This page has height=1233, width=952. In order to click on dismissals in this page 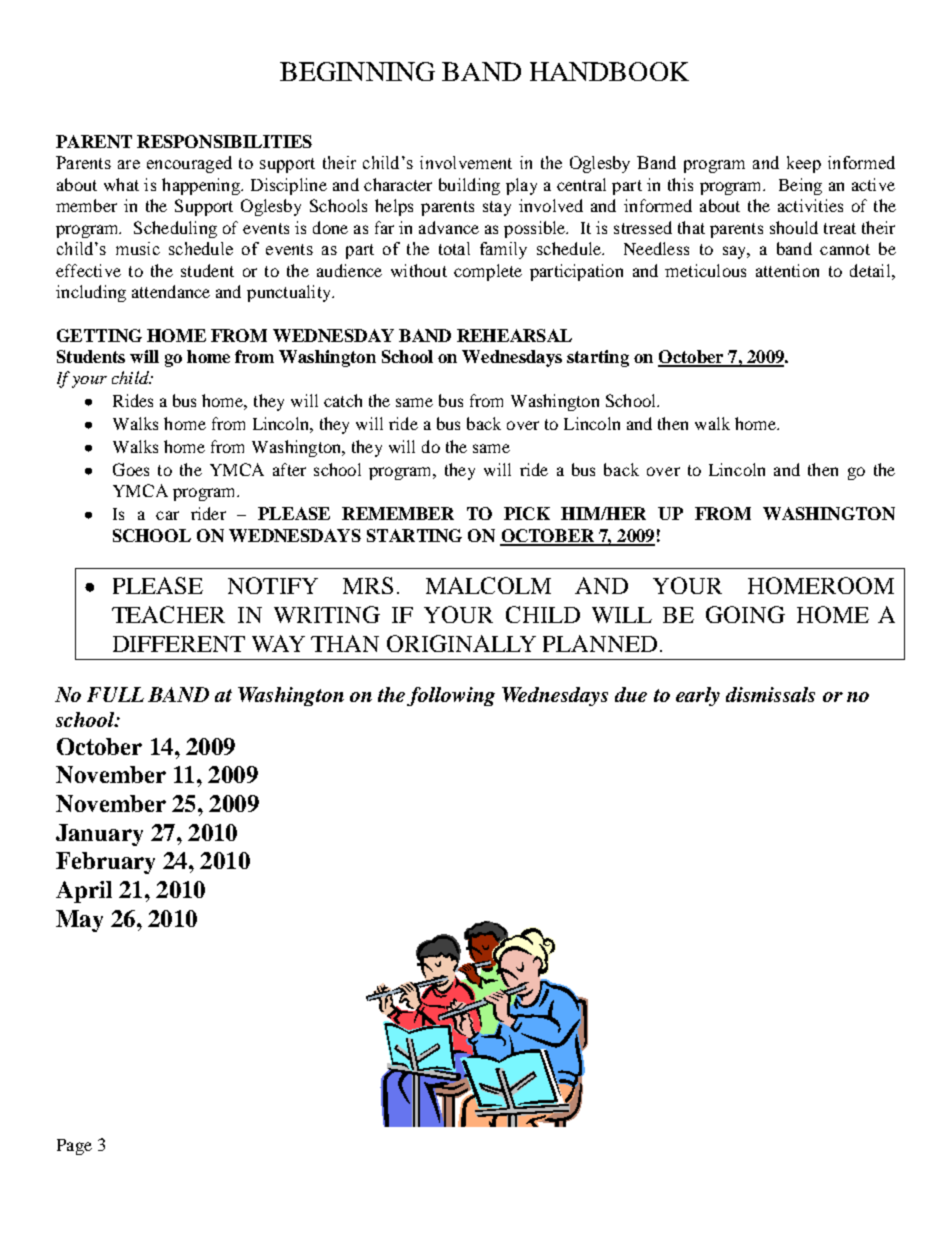, I will do `click(770, 694)`.
